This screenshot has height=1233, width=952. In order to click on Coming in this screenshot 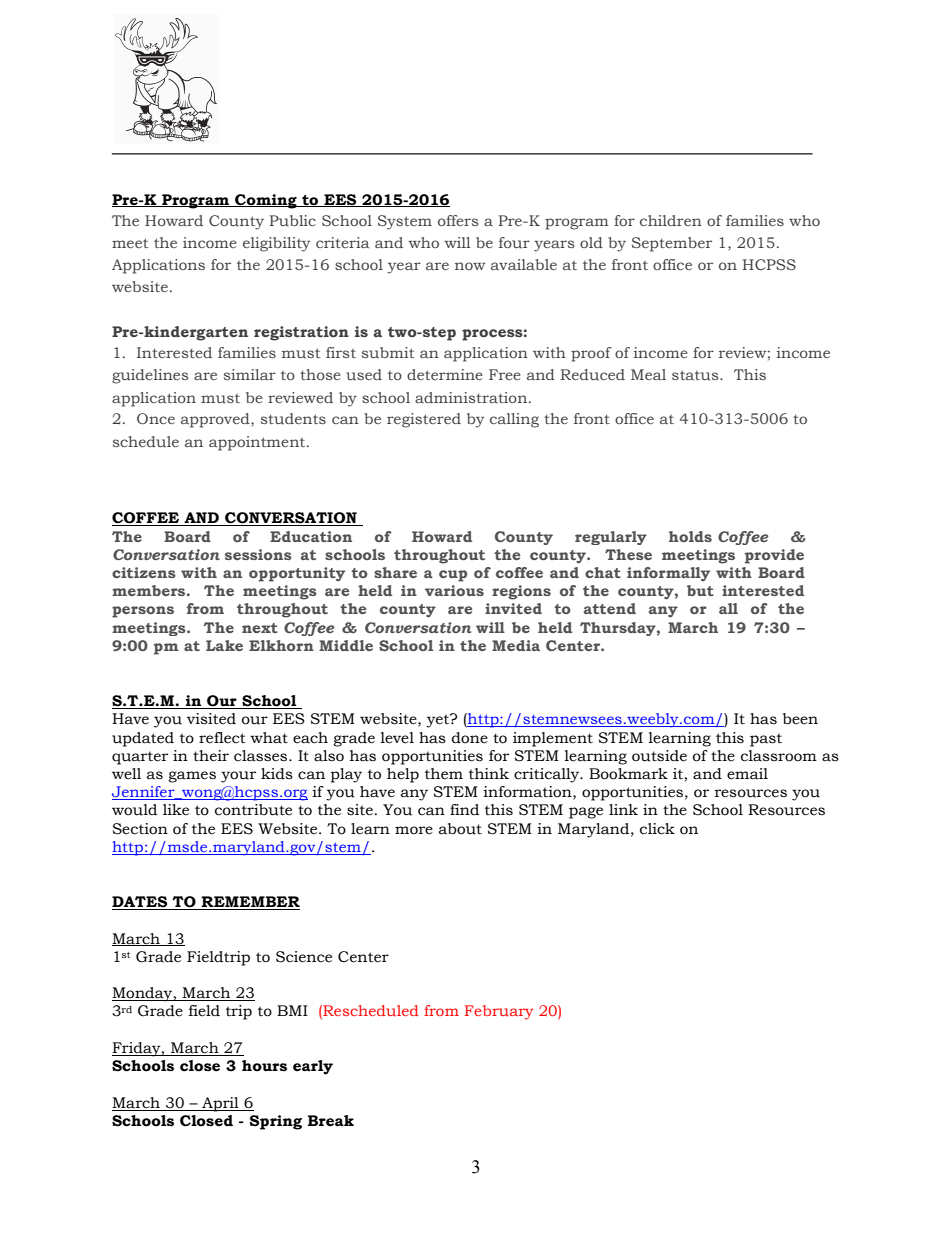, I will do `click(266, 201)`.
